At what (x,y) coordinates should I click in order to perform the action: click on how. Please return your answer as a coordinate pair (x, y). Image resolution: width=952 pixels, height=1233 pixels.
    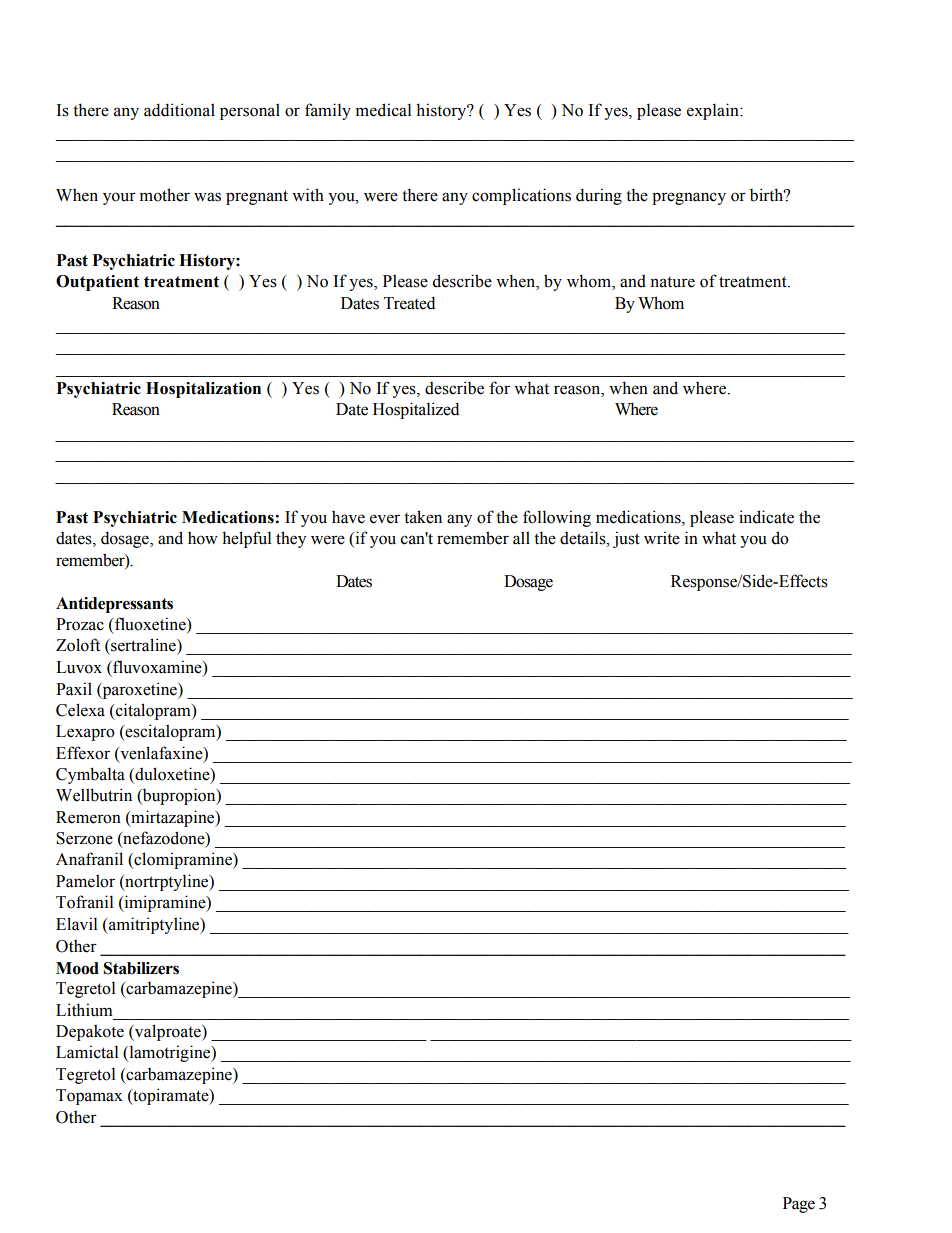
    Looking at the image, I should click on (203, 538).
